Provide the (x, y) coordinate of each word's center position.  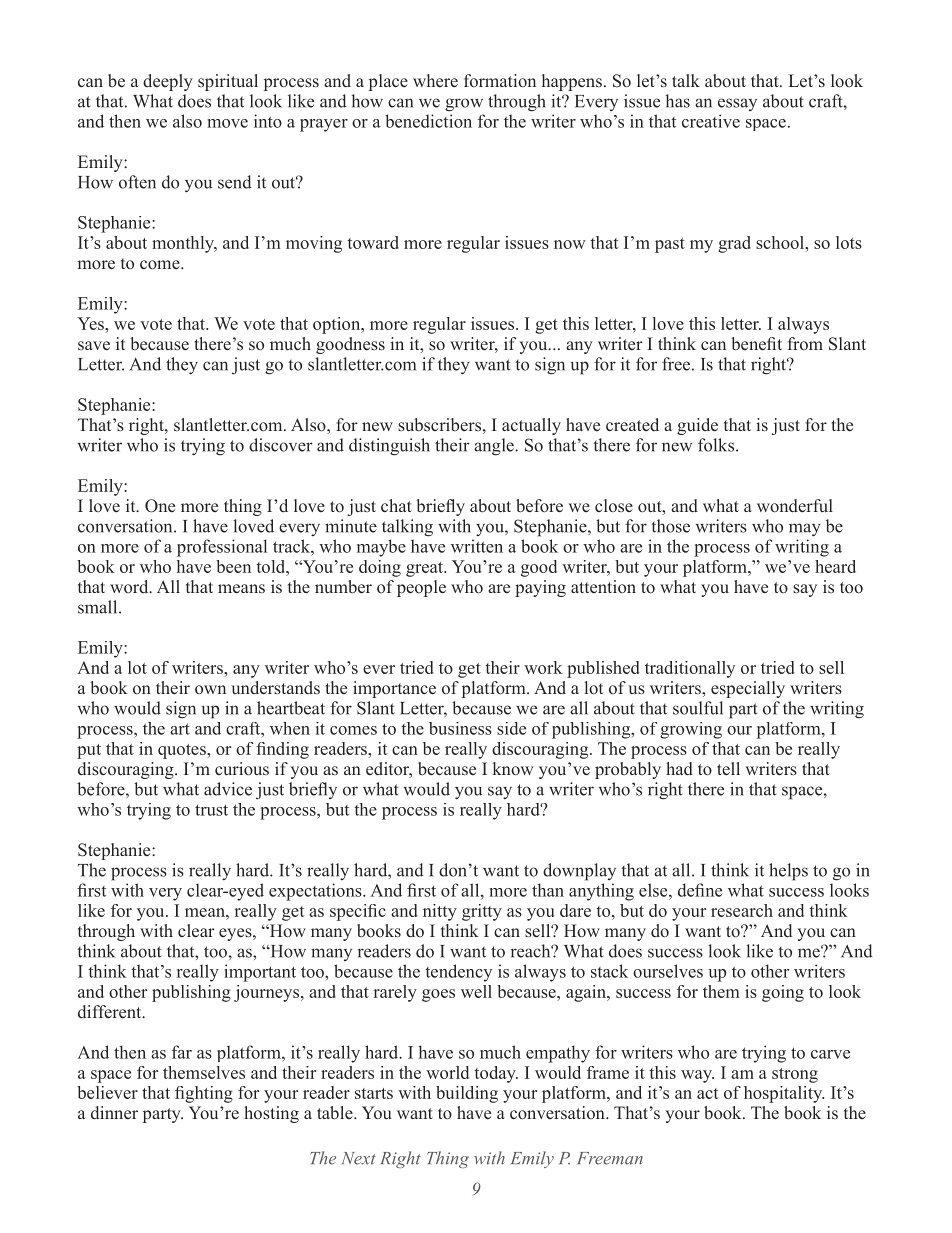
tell (728, 768)
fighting (204, 1094)
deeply (168, 82)
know (513, 768)
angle (495, 447)
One (160, 506)
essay (737, 104)
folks (716, 445)
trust (211, 810)
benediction (428, 121)
